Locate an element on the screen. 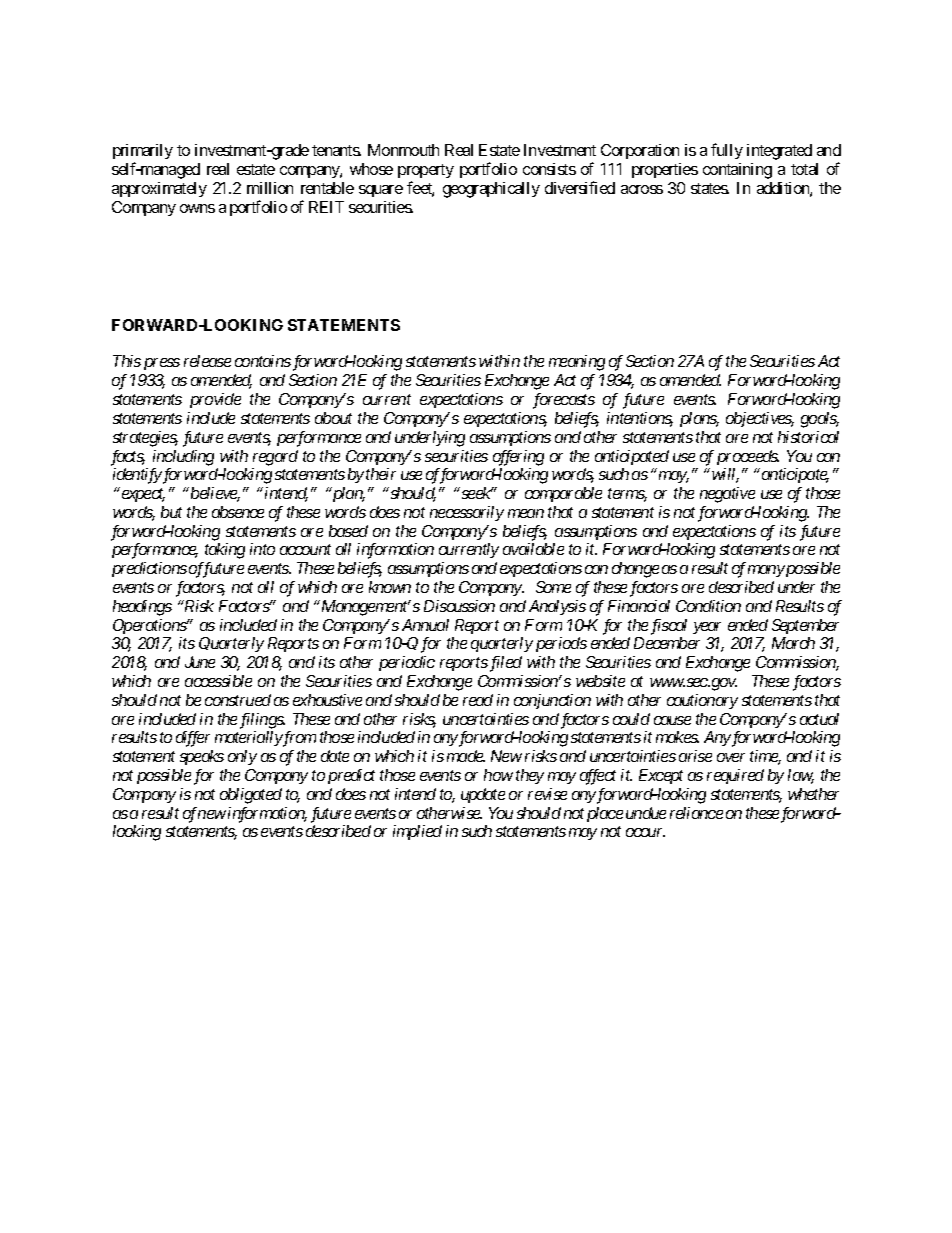  forecasts is located at coordinates (564, 401).
